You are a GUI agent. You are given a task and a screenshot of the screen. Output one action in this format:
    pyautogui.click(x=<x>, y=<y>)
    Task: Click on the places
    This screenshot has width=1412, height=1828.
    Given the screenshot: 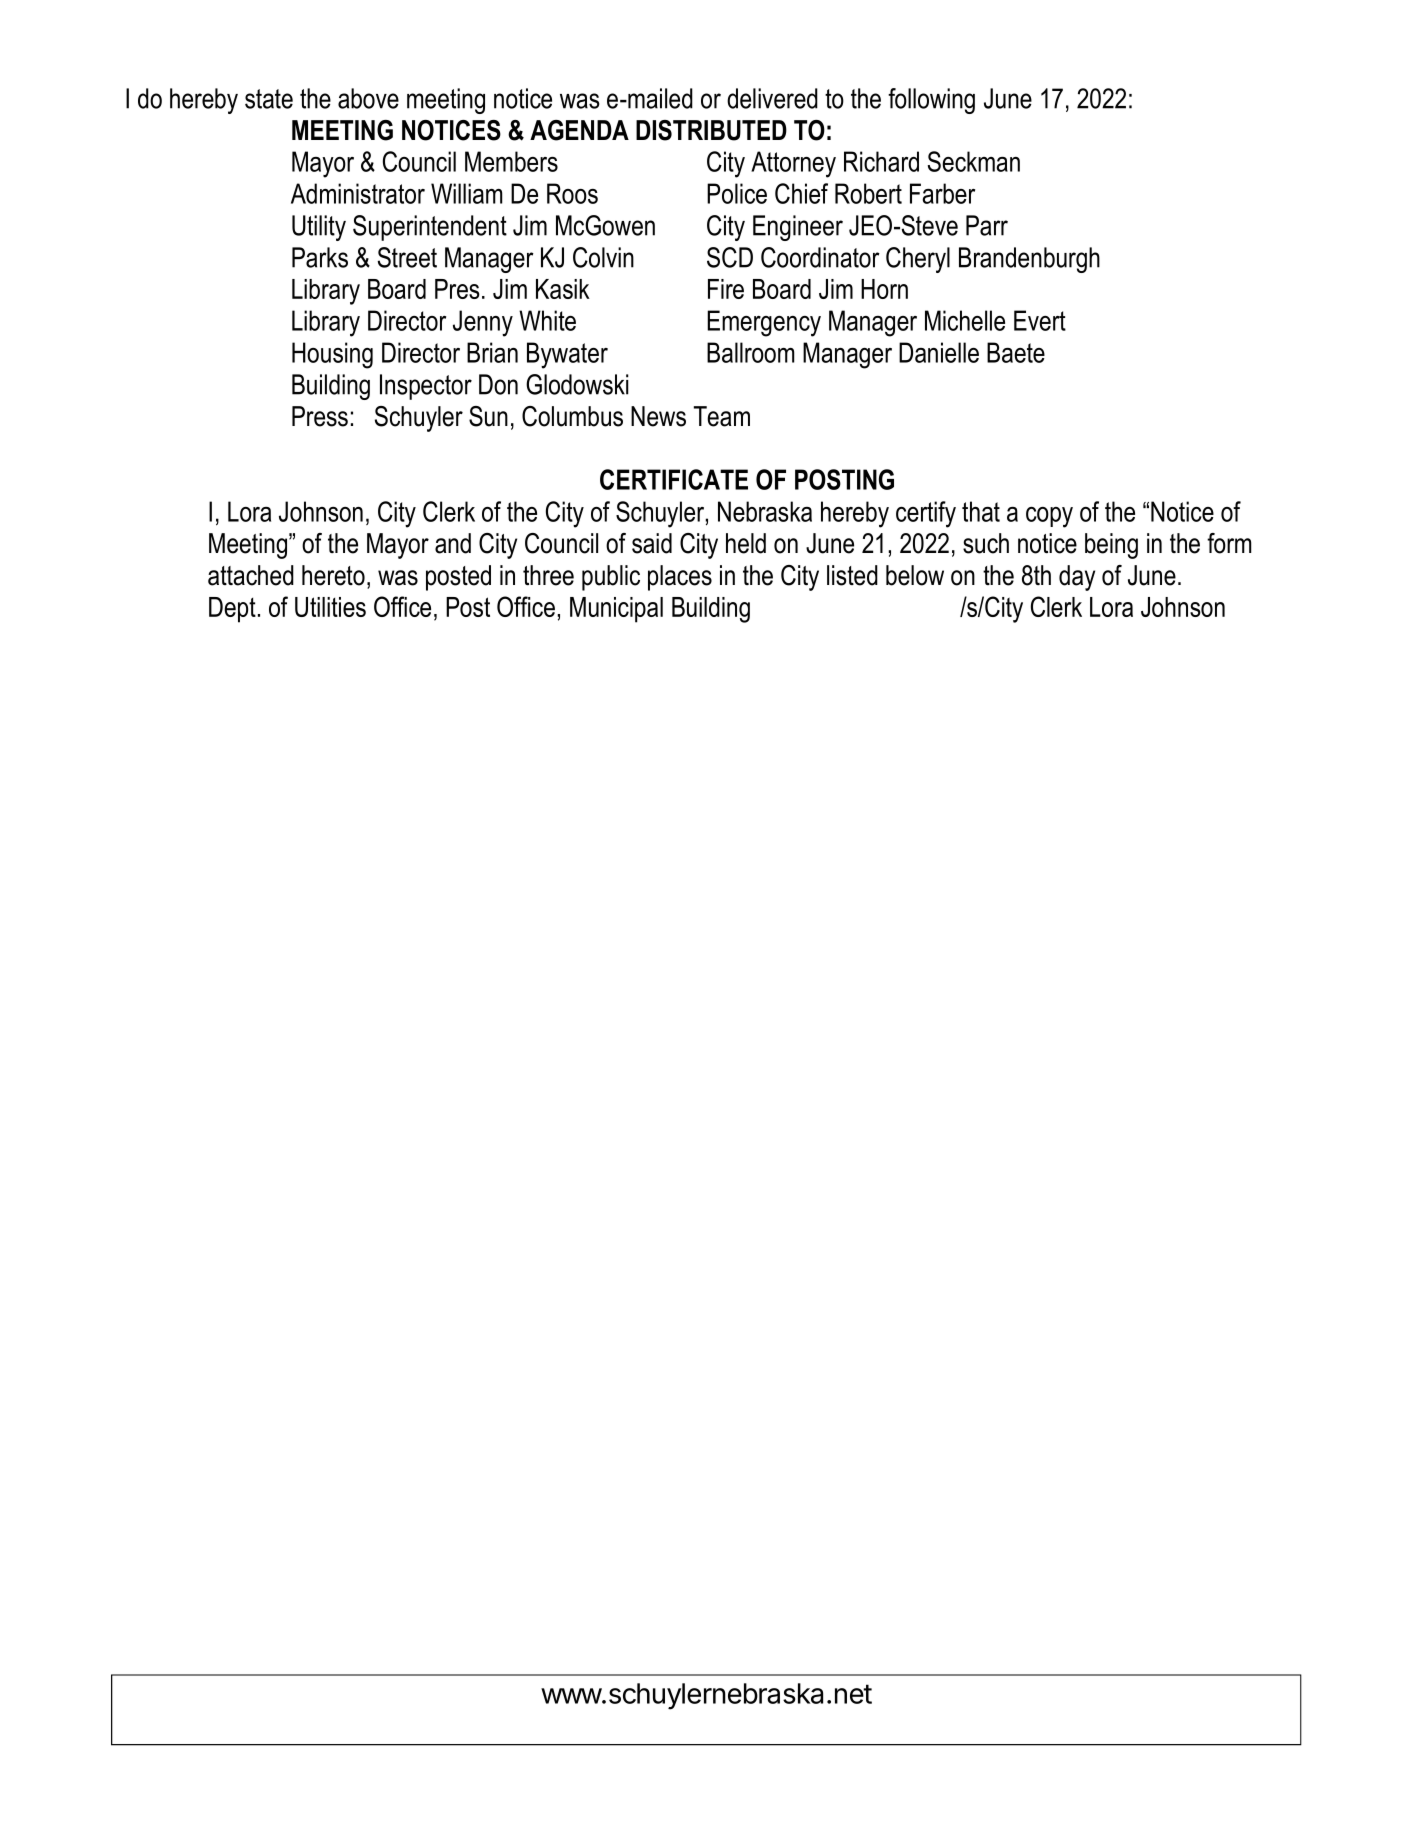 What is the action you would take?
    pyautogui.click(x=680, y=578)
